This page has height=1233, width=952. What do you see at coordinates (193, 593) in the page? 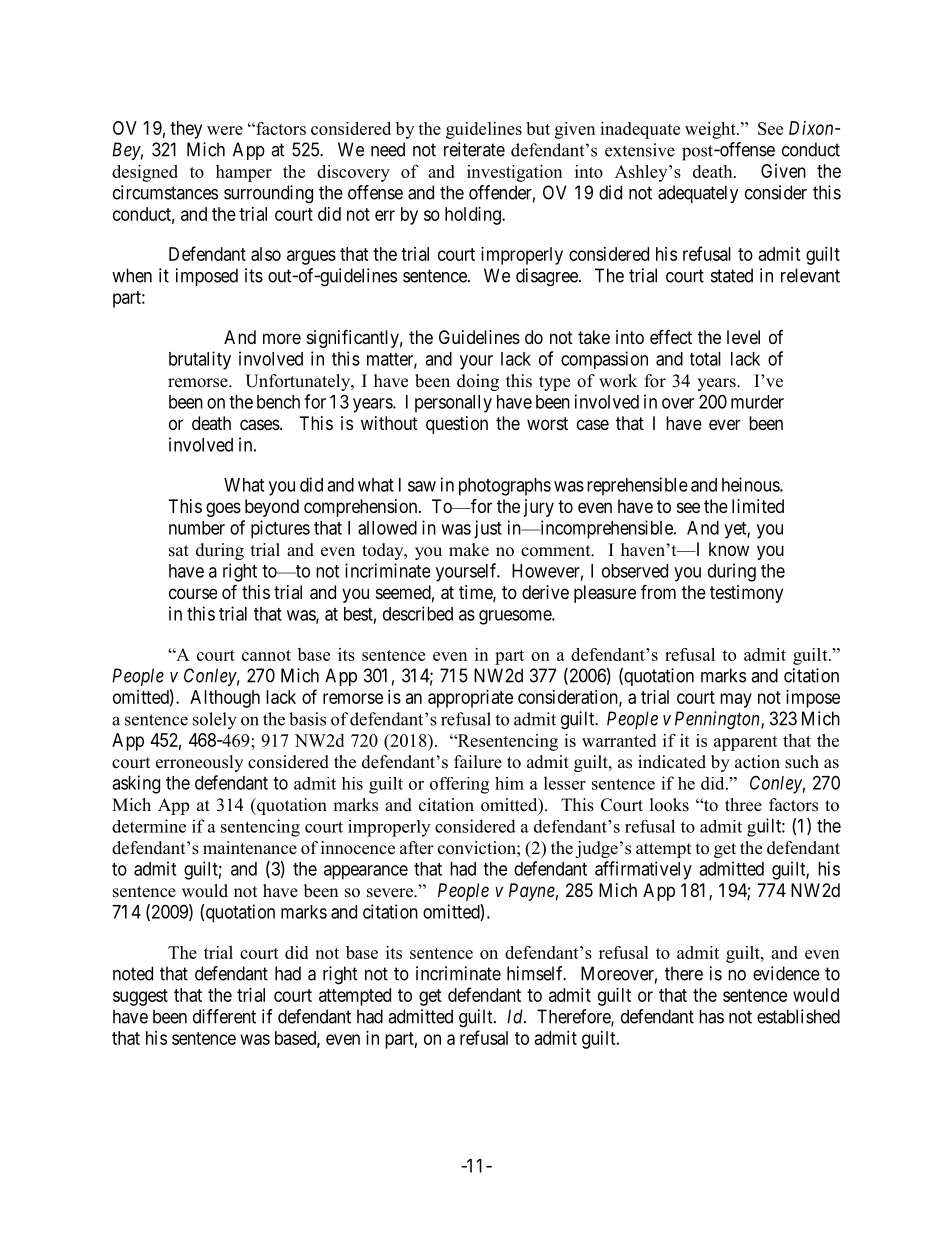
I see `course` at bounding box center [193, 593].
